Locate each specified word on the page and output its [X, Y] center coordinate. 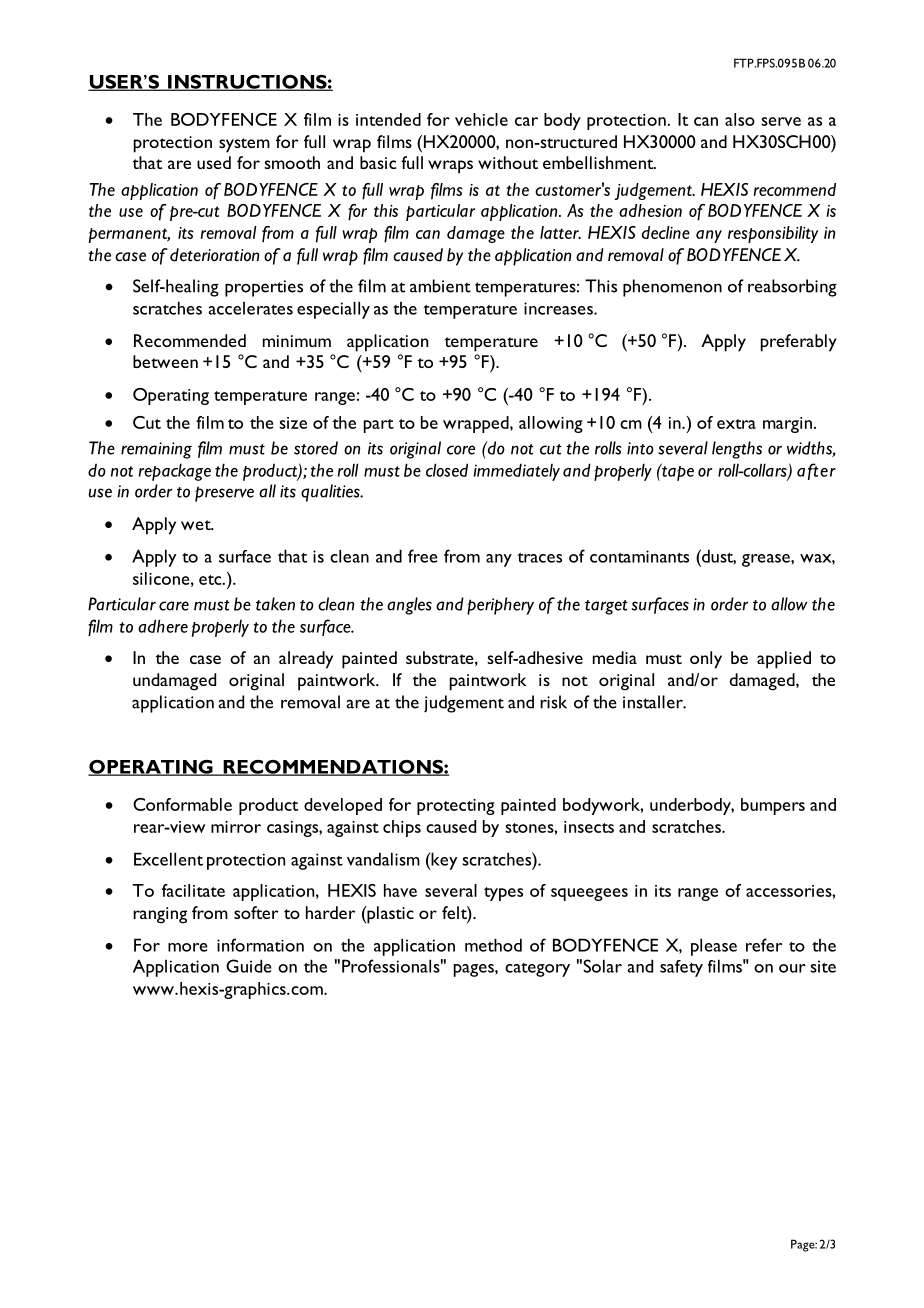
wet [197, 525]
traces [539, 558]
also [740, 119]
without [508, 162]
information [260, 945]
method [493, 945]
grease [767, 560]
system [244, 145]
